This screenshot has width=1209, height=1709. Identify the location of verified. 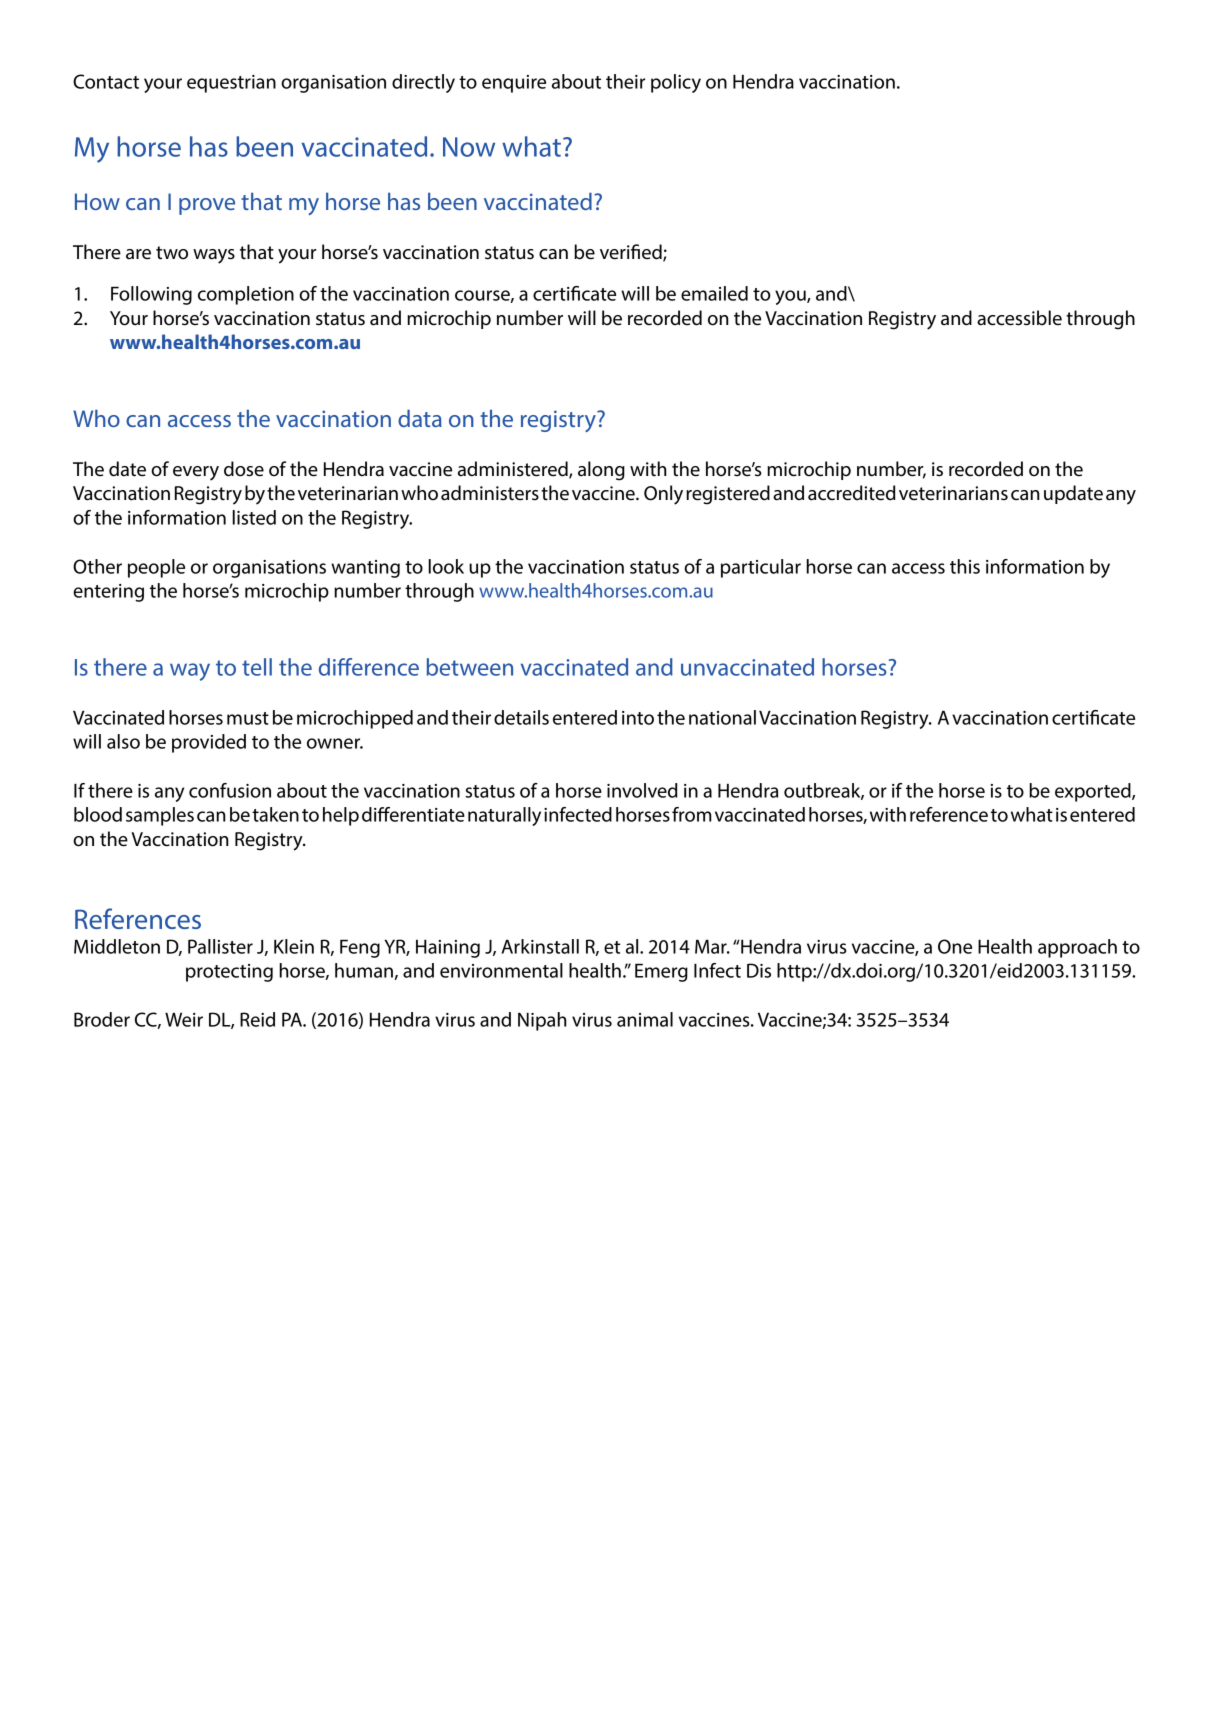
(632, 252).
